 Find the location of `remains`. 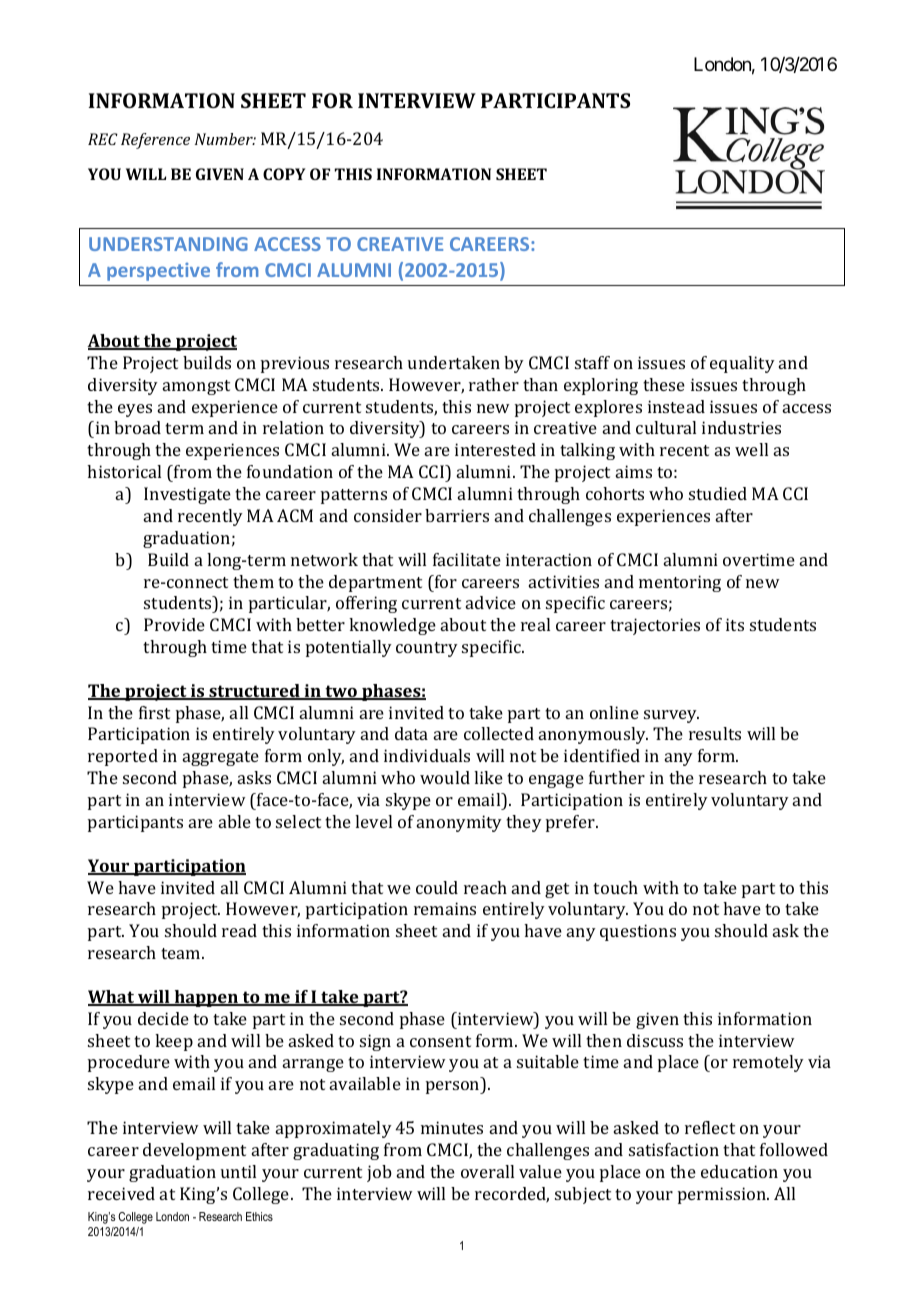

remains is located at coordinates (445, 908).
